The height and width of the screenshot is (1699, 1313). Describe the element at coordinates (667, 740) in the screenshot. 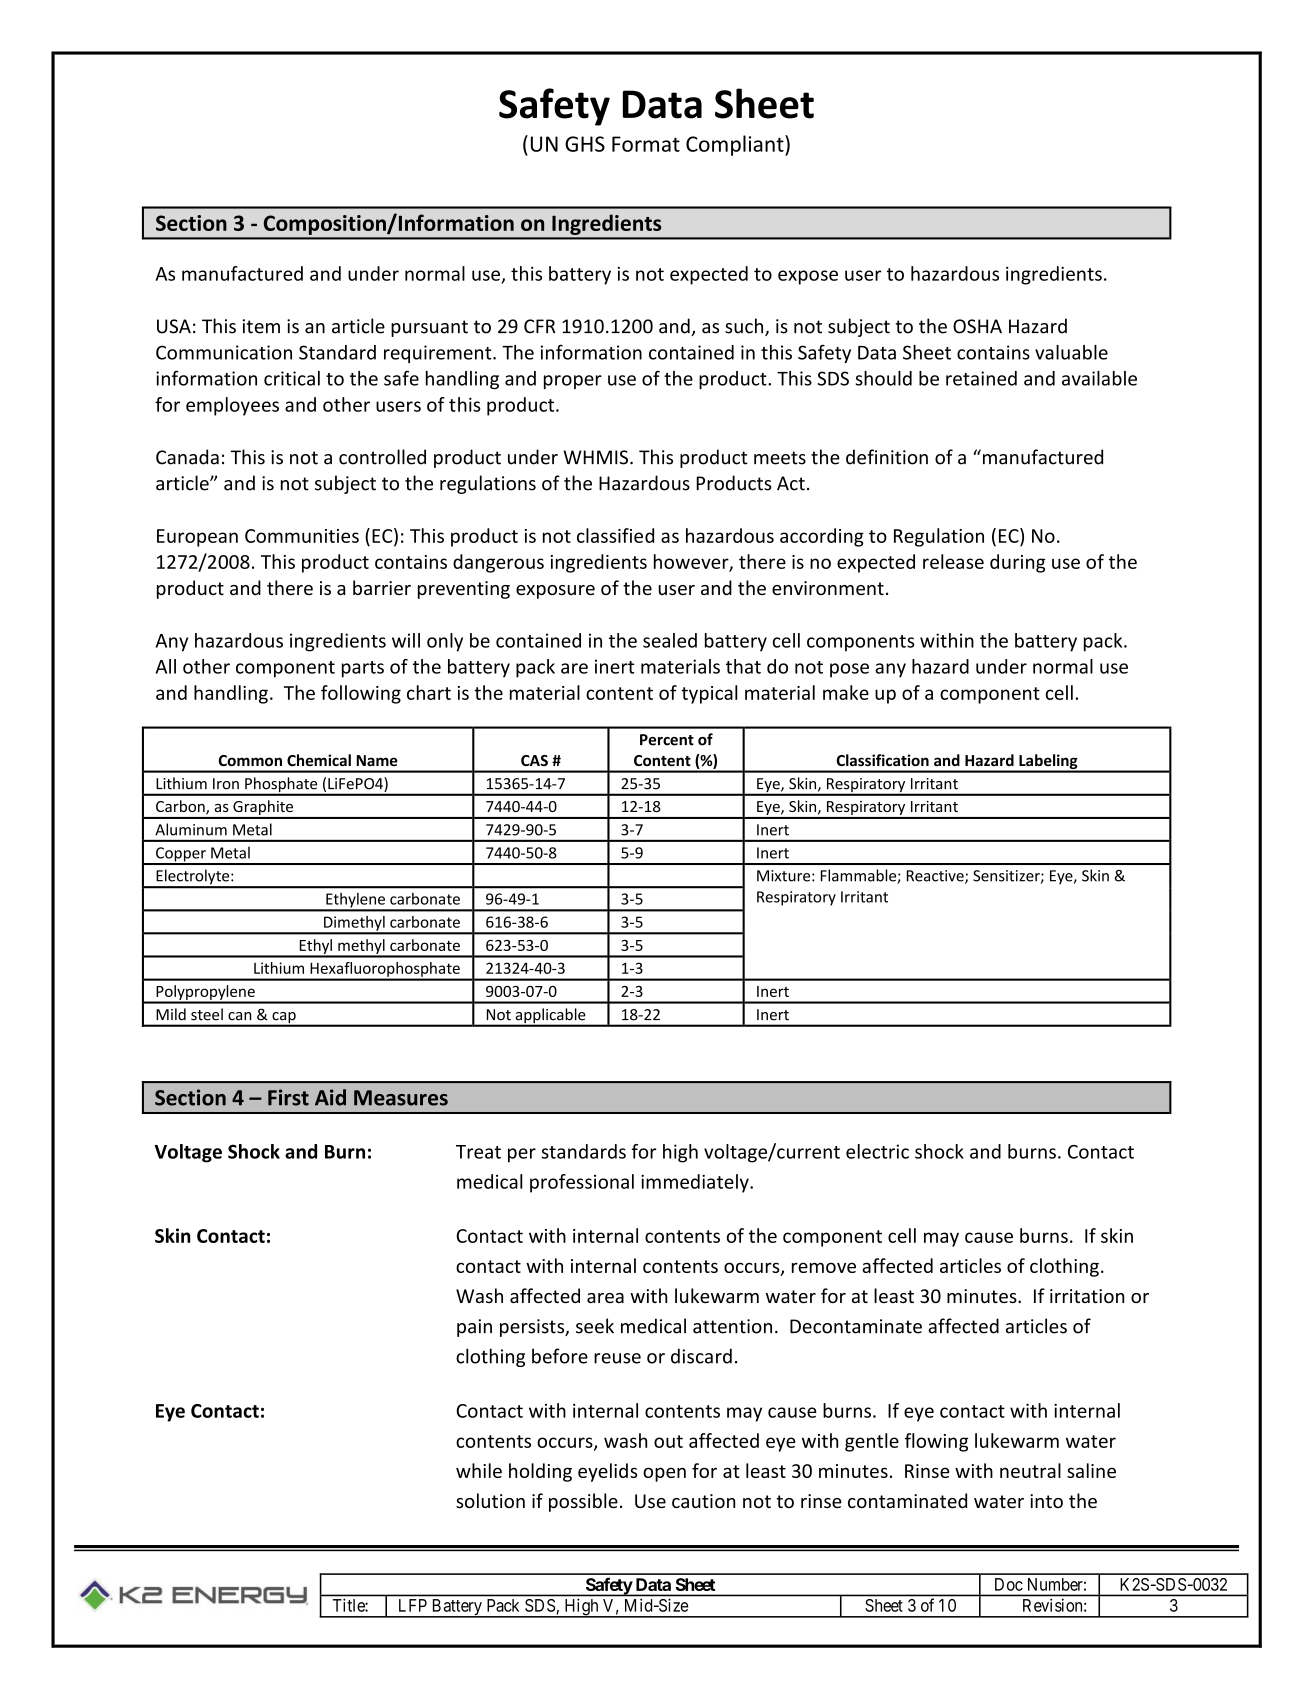

I see `Percent` at that location.
